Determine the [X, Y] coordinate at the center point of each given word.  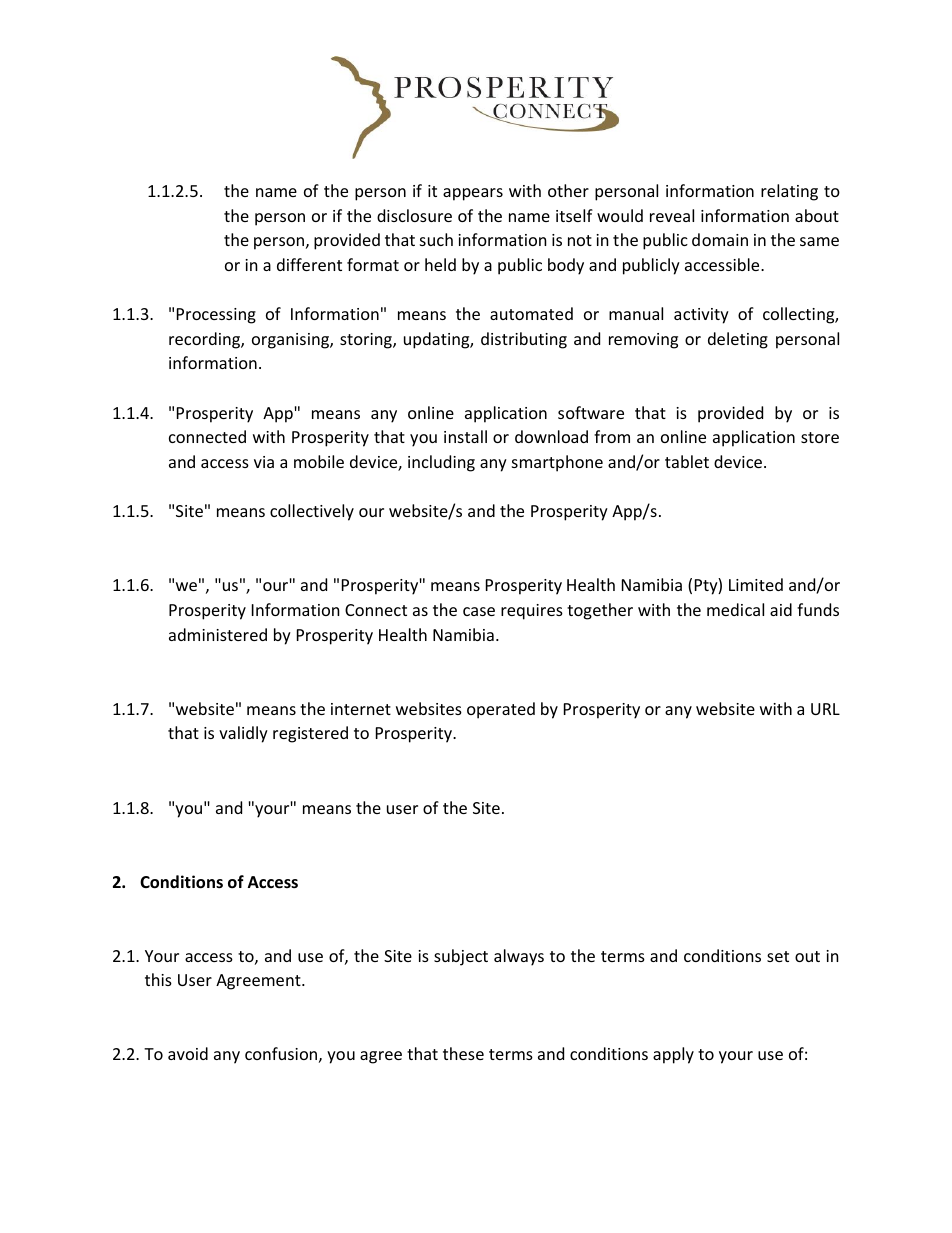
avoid [188, 1053]
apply [673, 1055]
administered [218, 634]
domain [720, 239]
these [463, 1053]
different [309, 264]
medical [735, 609]
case [479, 611]
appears [473, 194]
